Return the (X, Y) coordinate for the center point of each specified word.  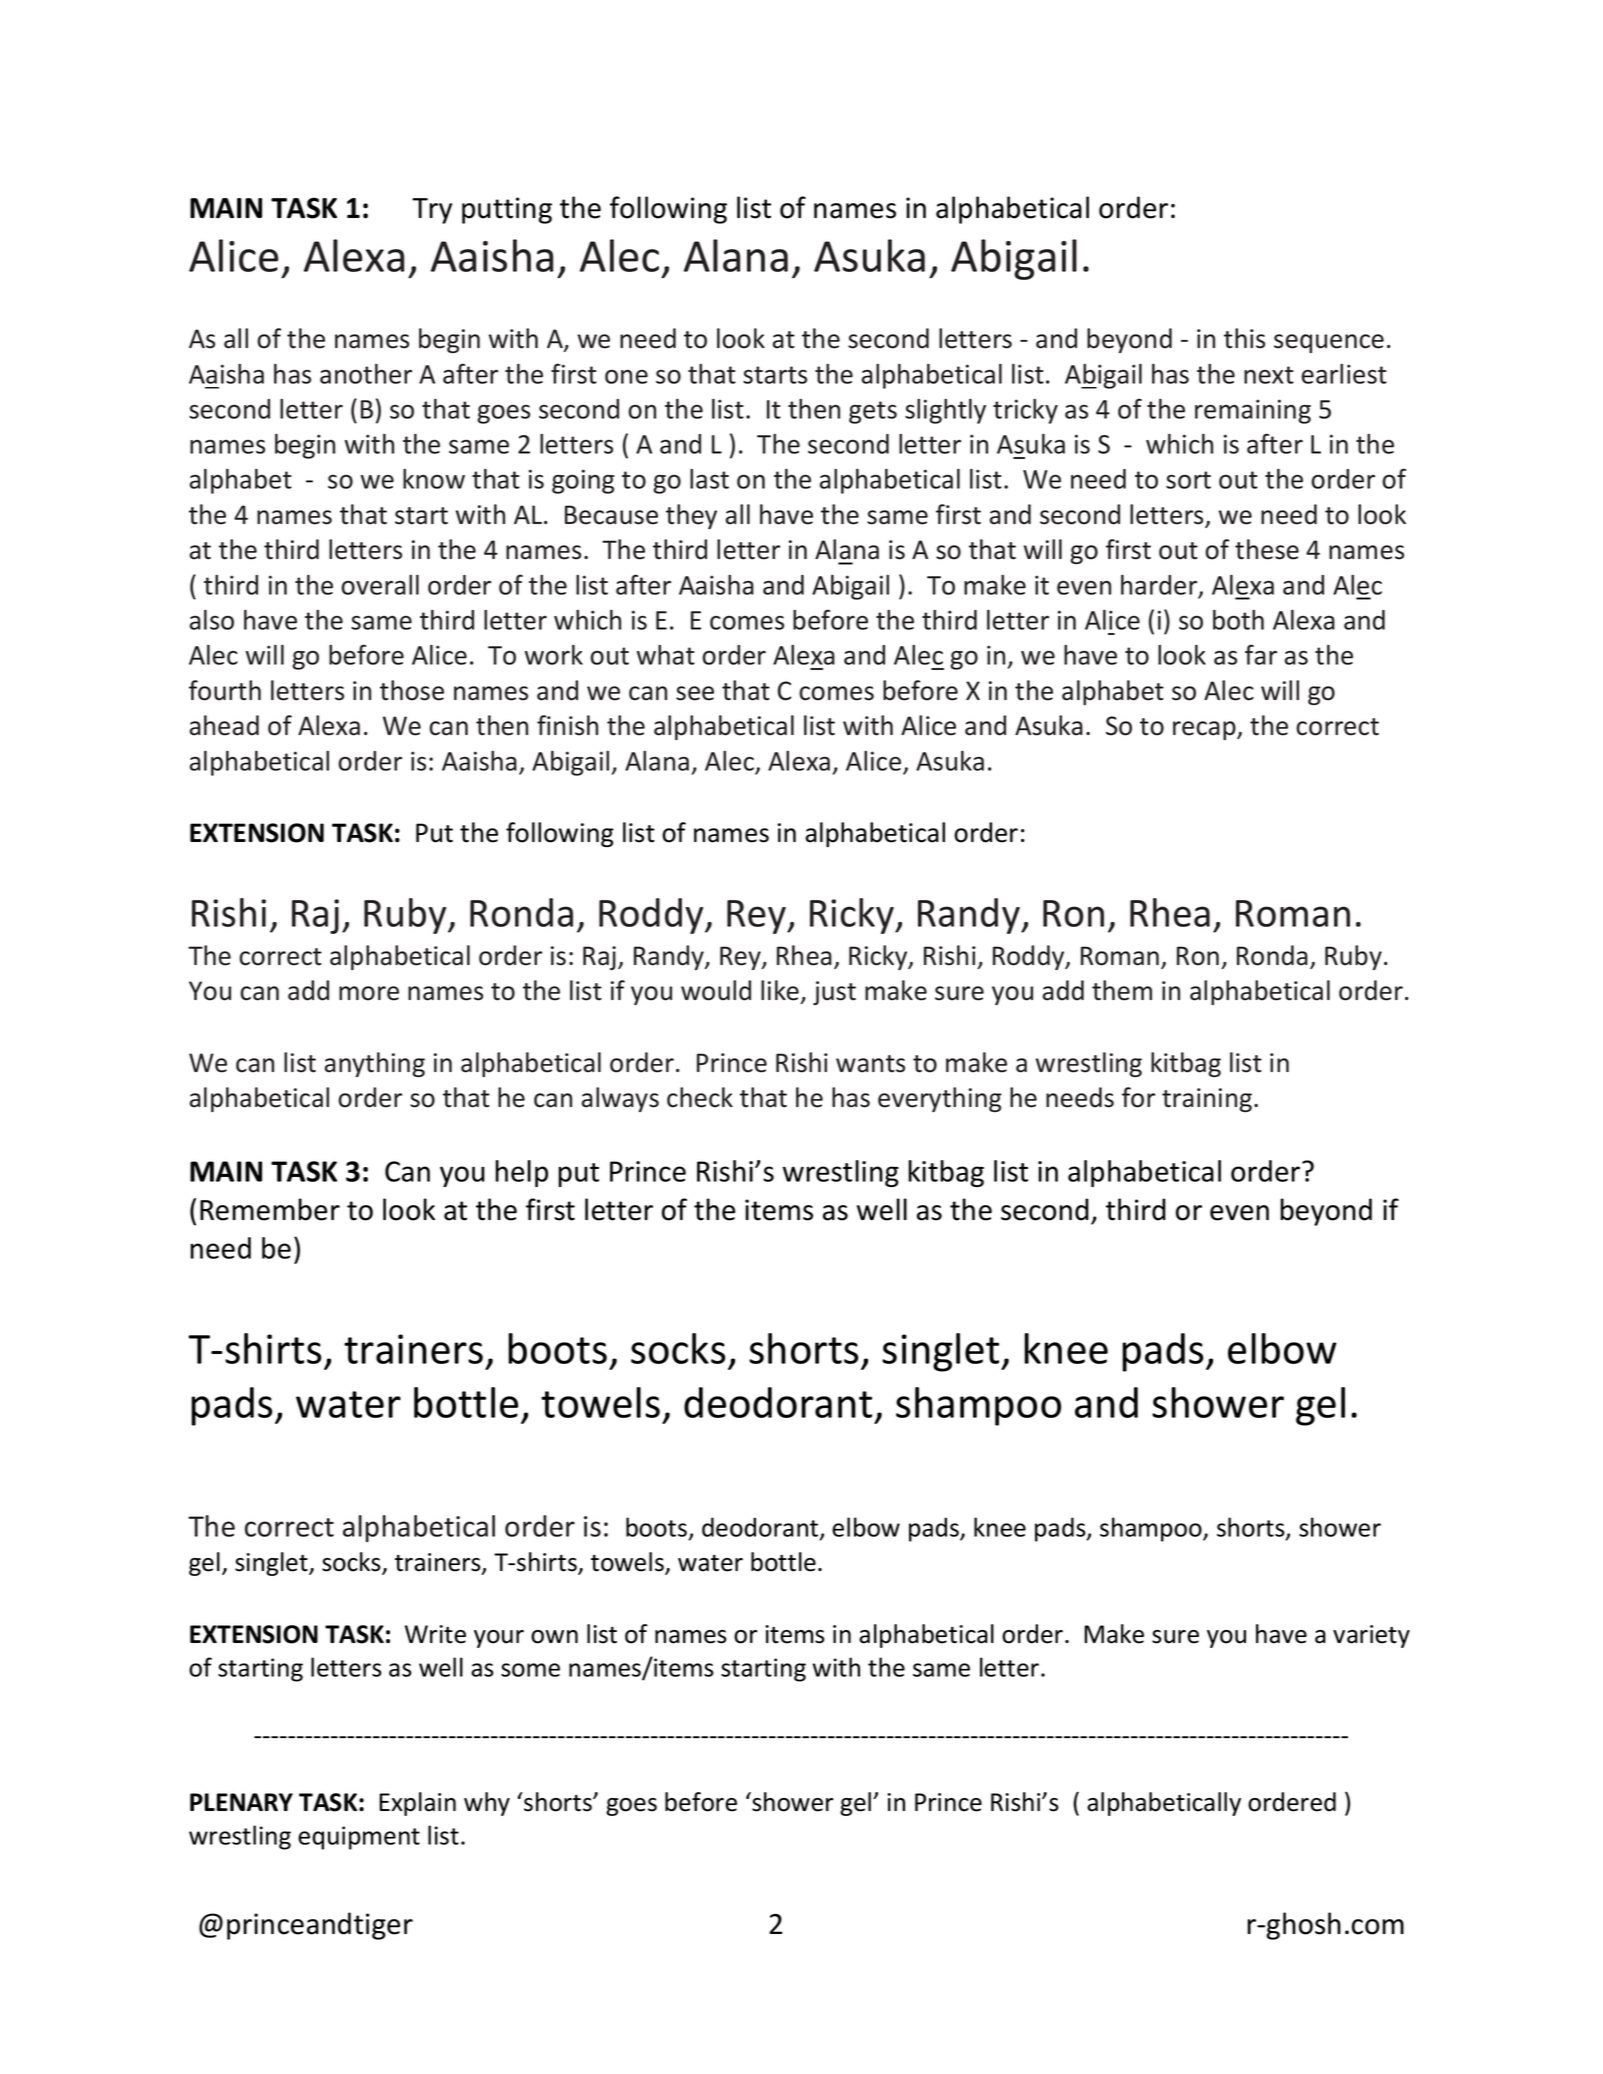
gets (873, 412)
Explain (417, 1804)
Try (432, 211)
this (1244, 338)
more (369, 993)
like (780, 990)
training (1207, 1100)
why (487, 1804)
